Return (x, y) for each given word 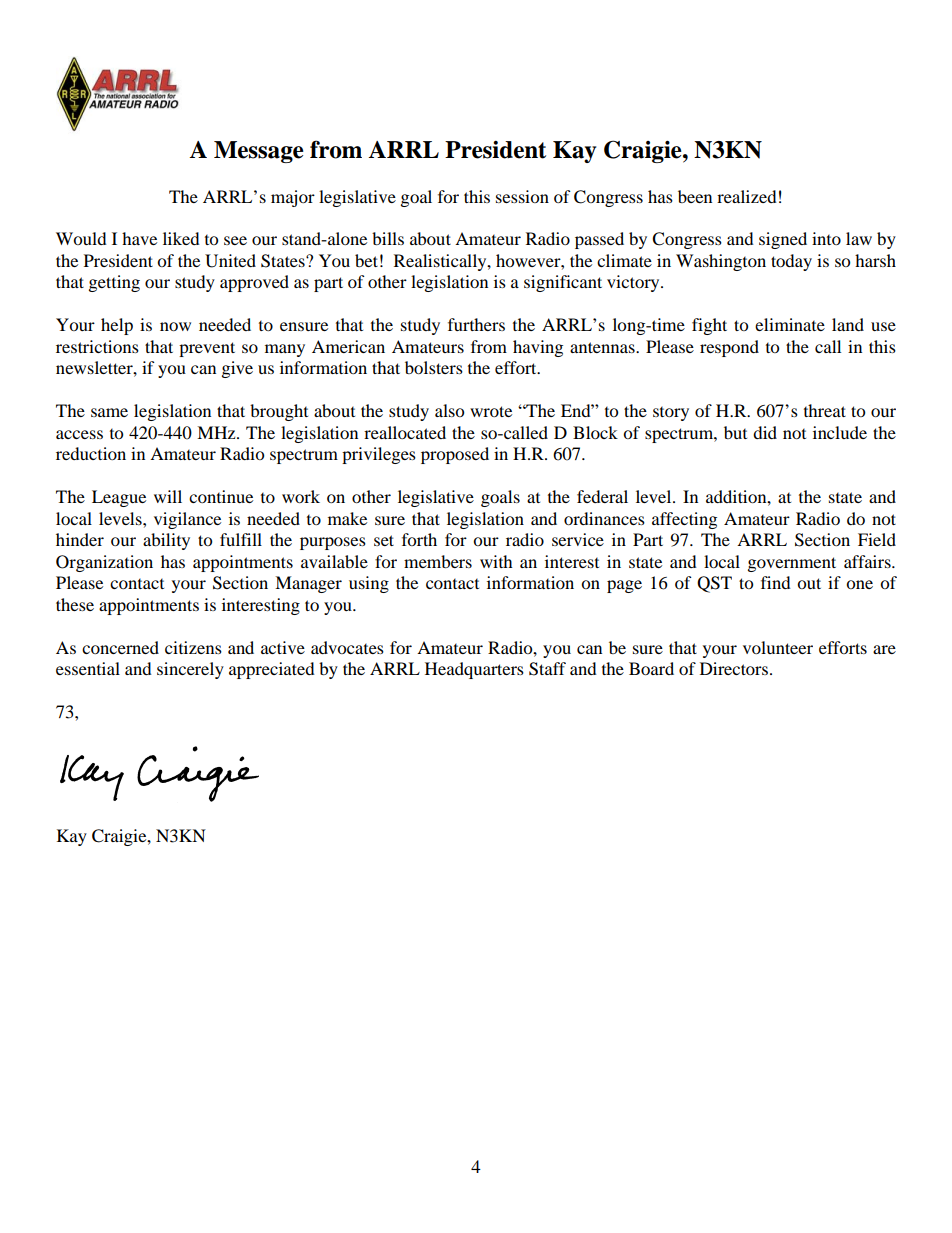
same (109, 412)
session (522, 196)
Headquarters (474, 670)
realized (747, 196)
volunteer (778, 647)
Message (259, 152)
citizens (193, 647)
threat (825, 410)
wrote (491, 411)
